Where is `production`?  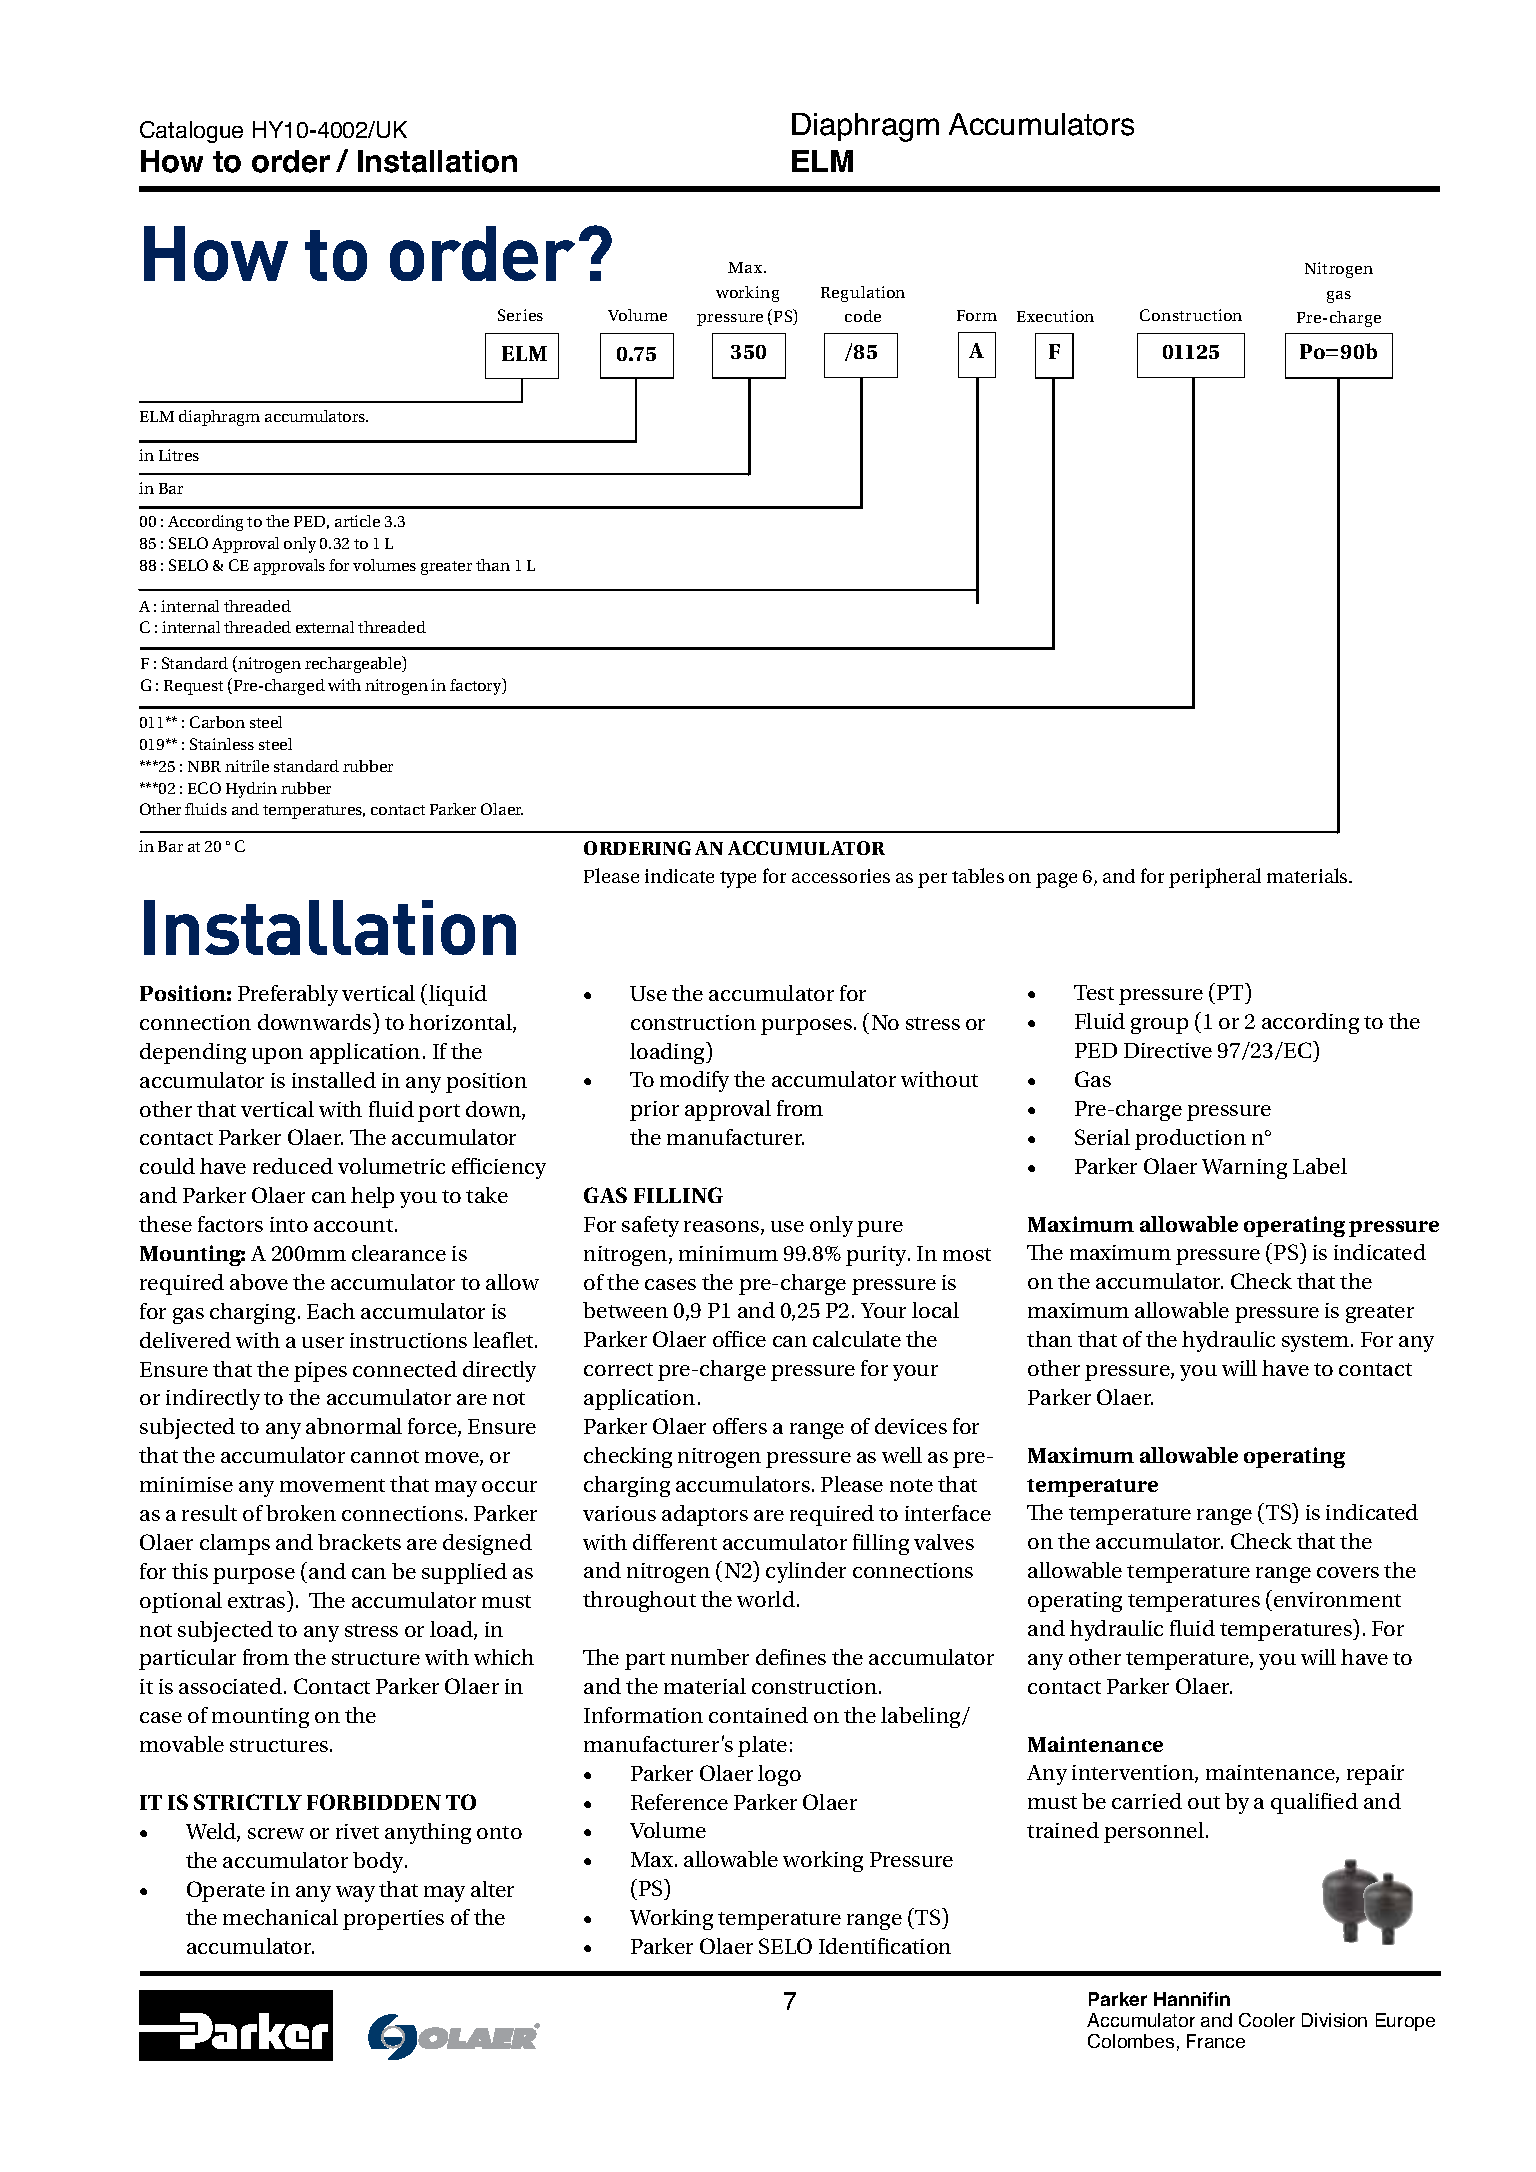 production is located at coordinates (1190, 1139).
